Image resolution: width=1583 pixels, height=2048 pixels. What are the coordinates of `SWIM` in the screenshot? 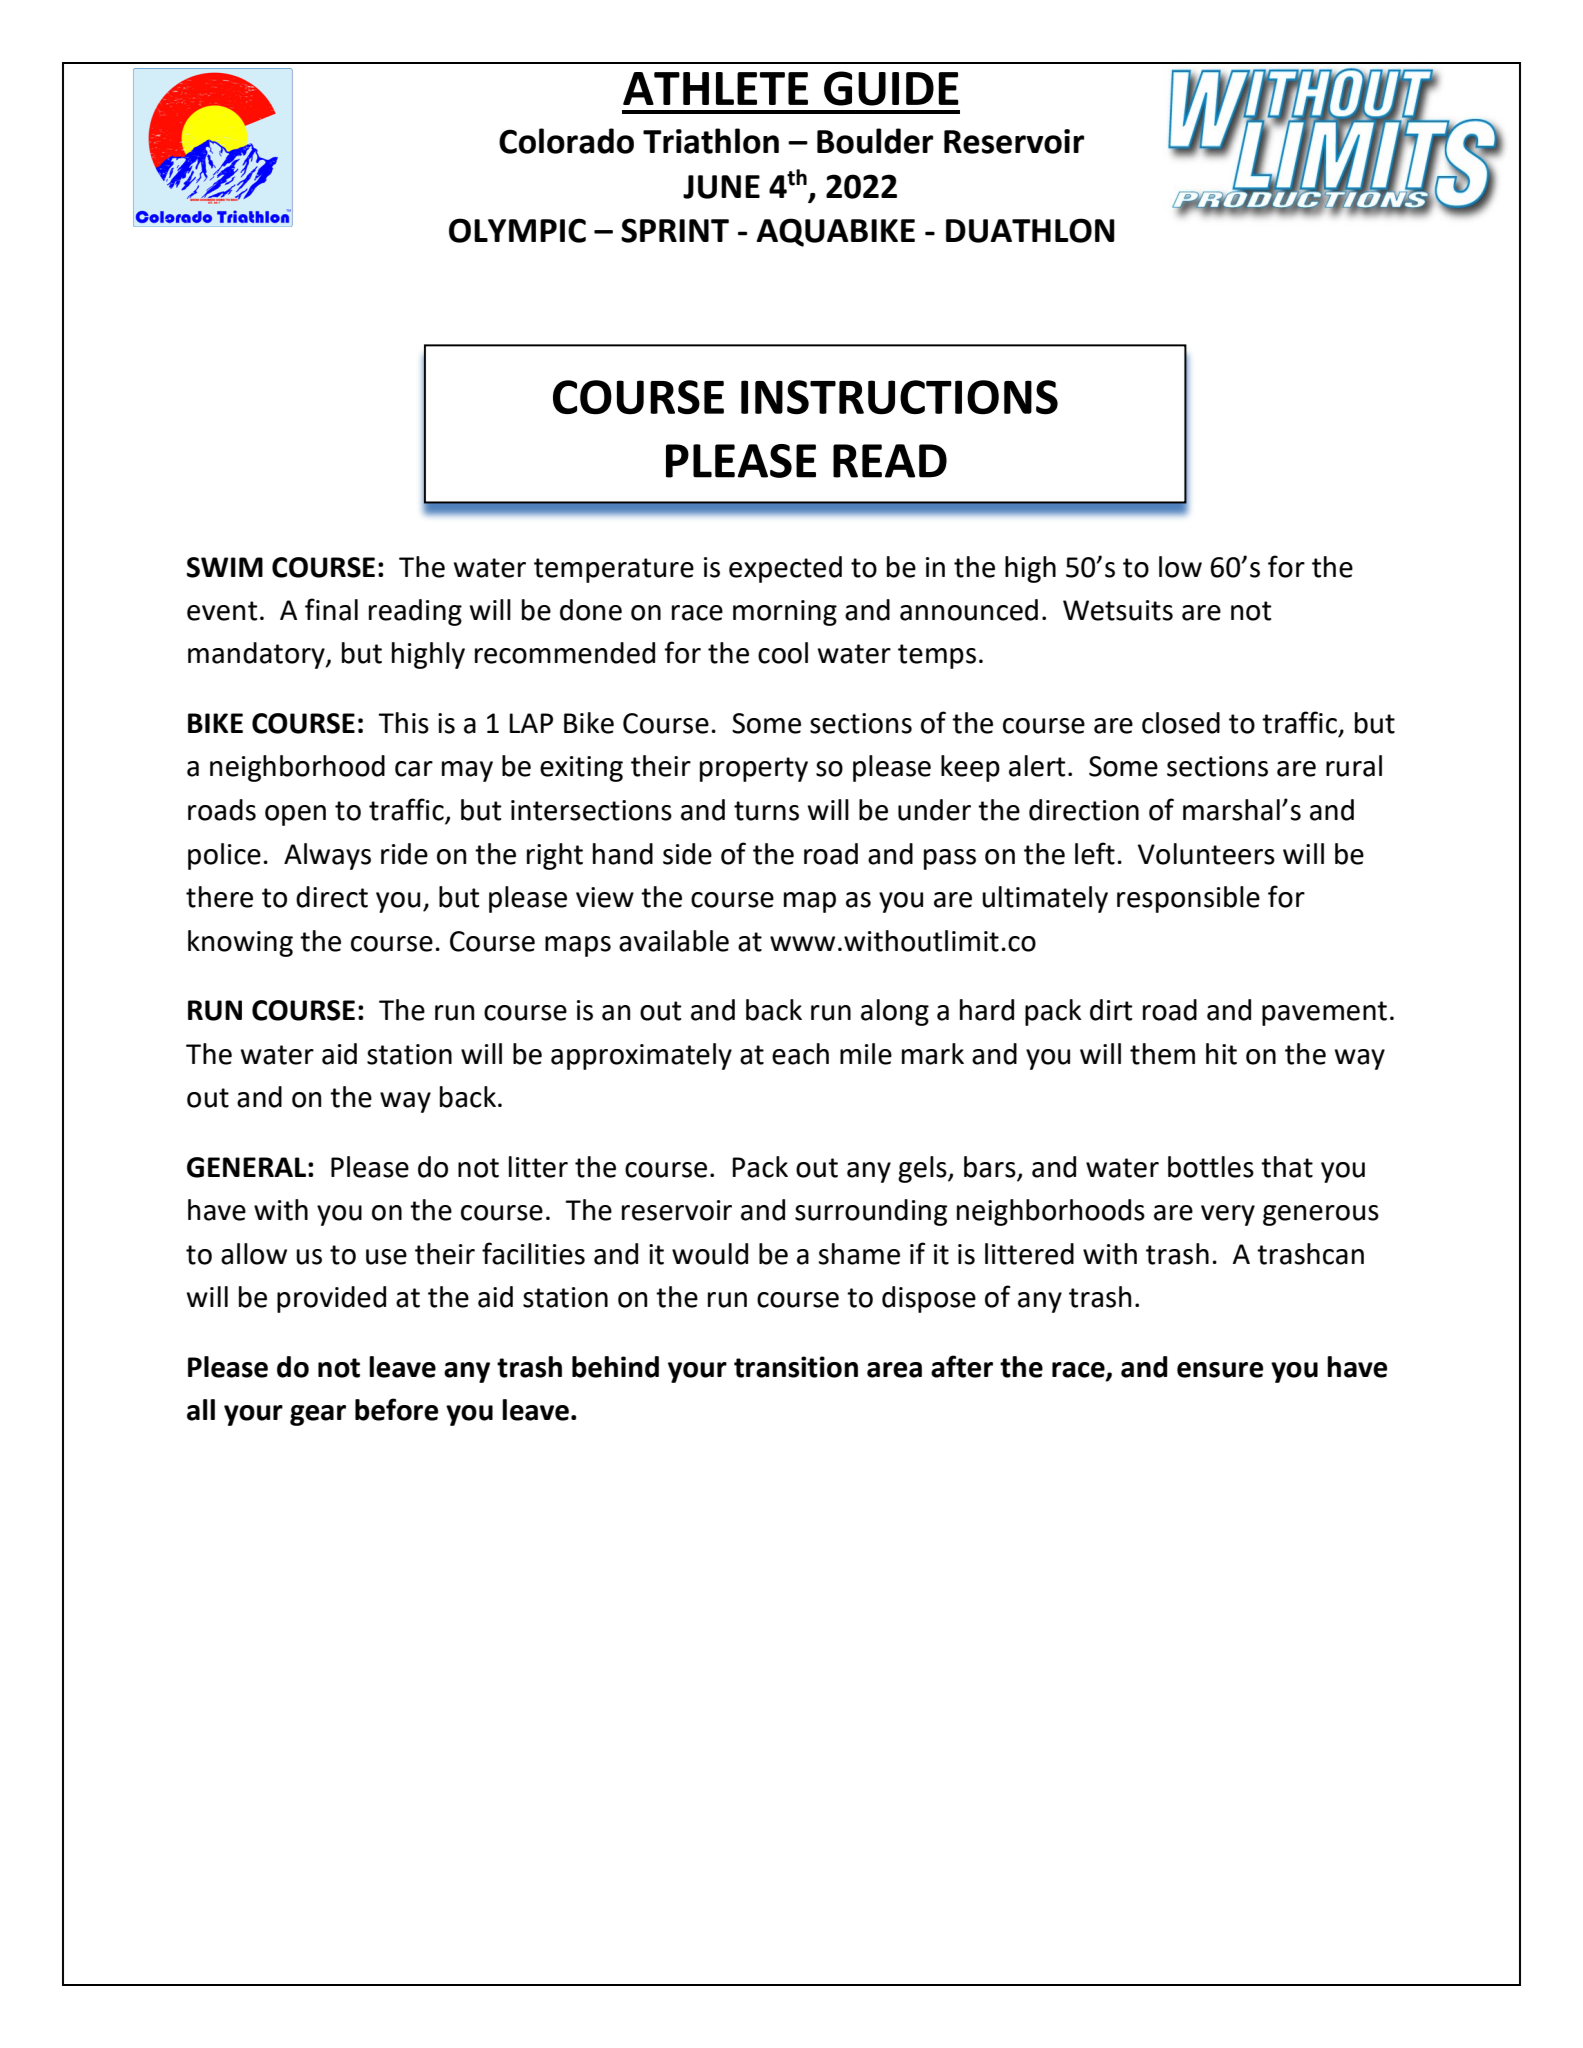 It's located at (225, 567).
